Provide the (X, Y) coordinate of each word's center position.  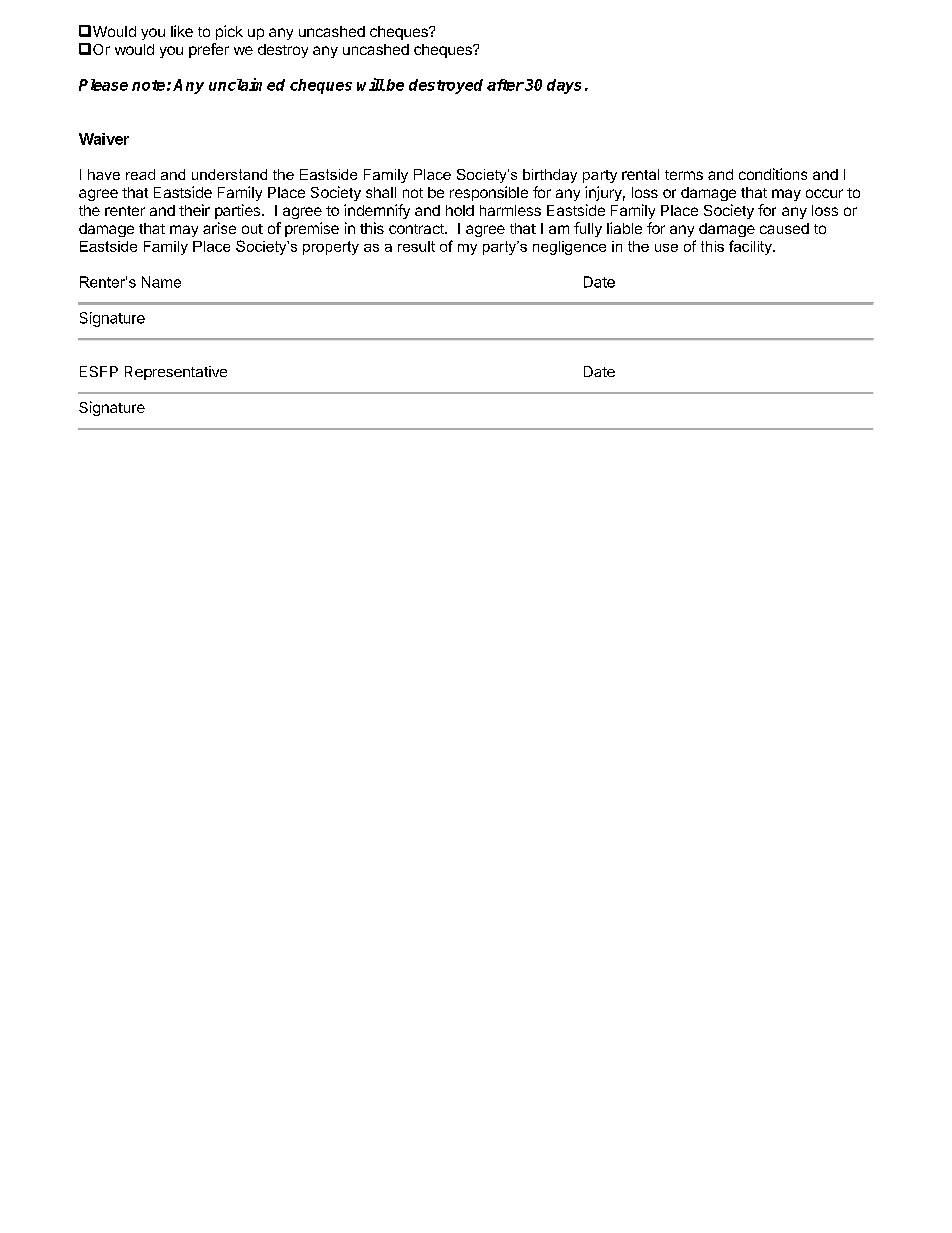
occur (824, 193)
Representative (176, 373)
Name (161, 282)
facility (751, 247)
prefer (209, 50)
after (505, 85)
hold (460, 210)
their (194, 210)
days (564, 86)
